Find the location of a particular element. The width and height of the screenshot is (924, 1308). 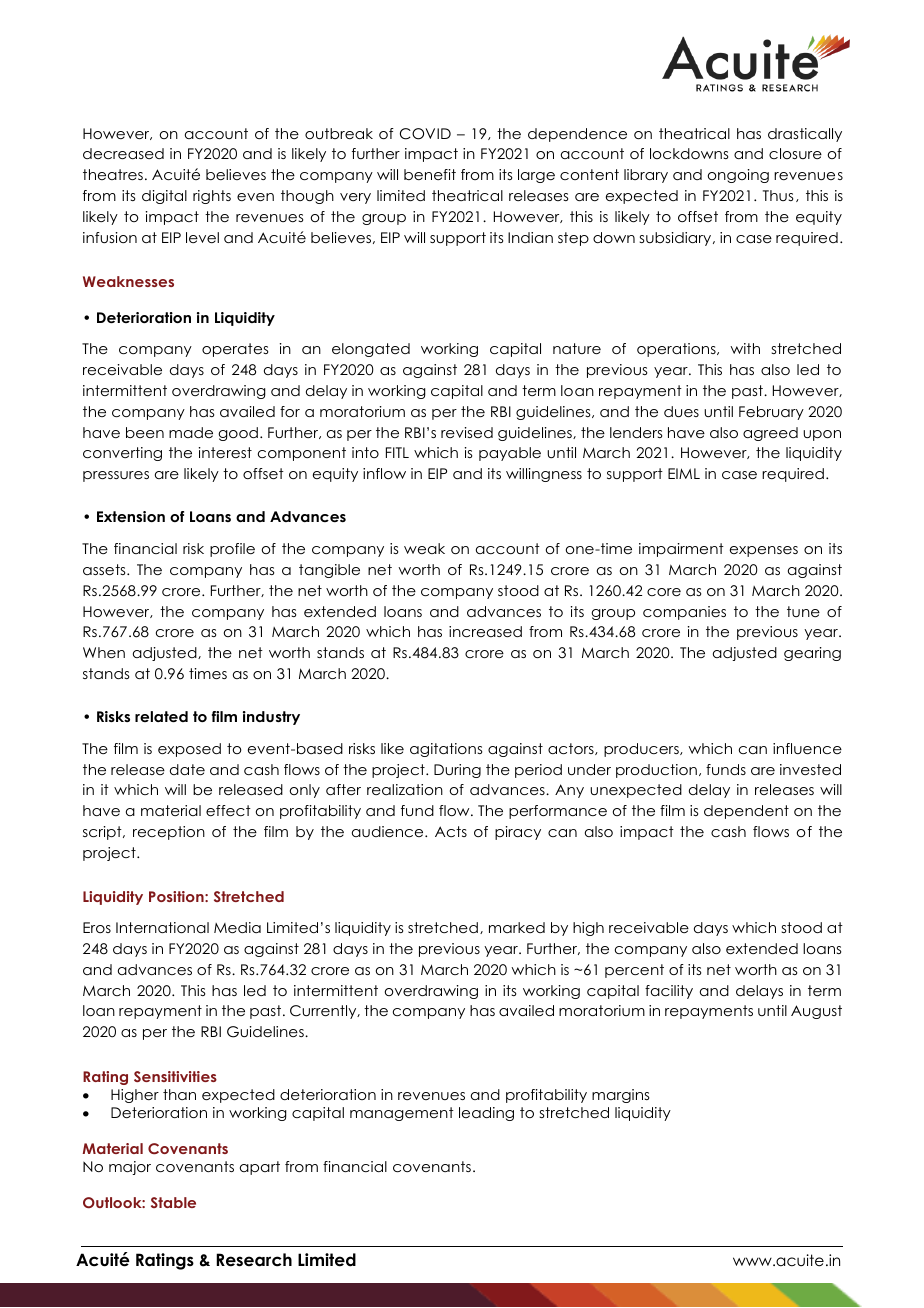

revised is located at coordinates (467, 432).
